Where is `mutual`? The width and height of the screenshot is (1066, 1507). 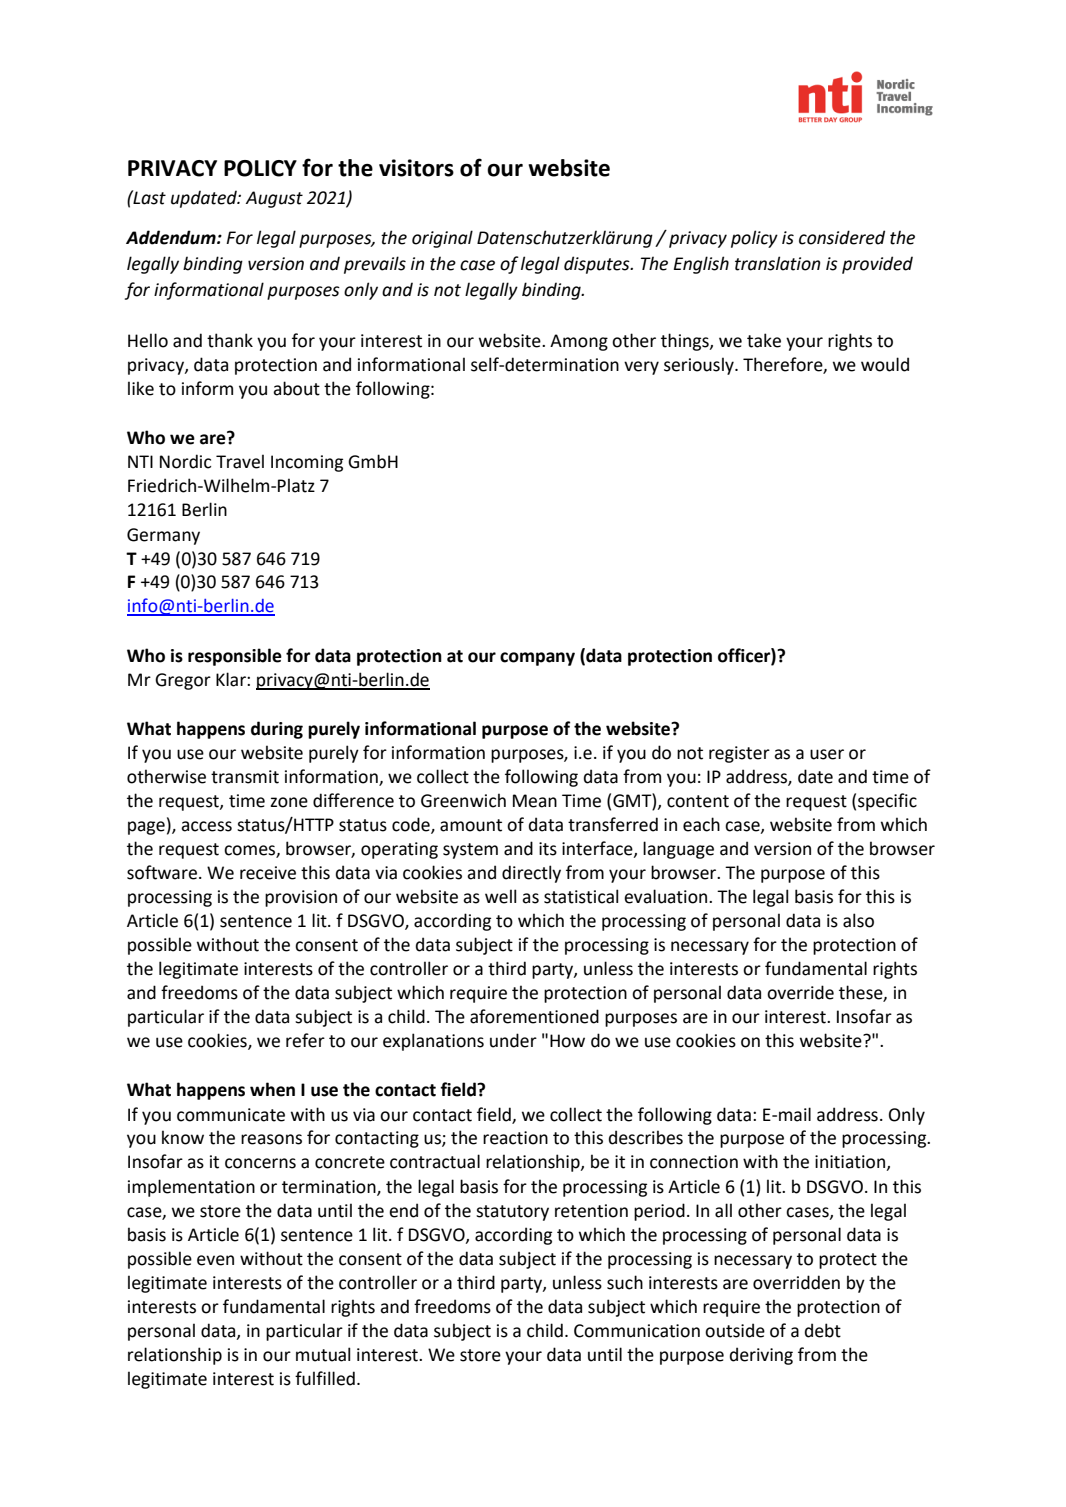
mutual is located at coordinates (323, 1354).
